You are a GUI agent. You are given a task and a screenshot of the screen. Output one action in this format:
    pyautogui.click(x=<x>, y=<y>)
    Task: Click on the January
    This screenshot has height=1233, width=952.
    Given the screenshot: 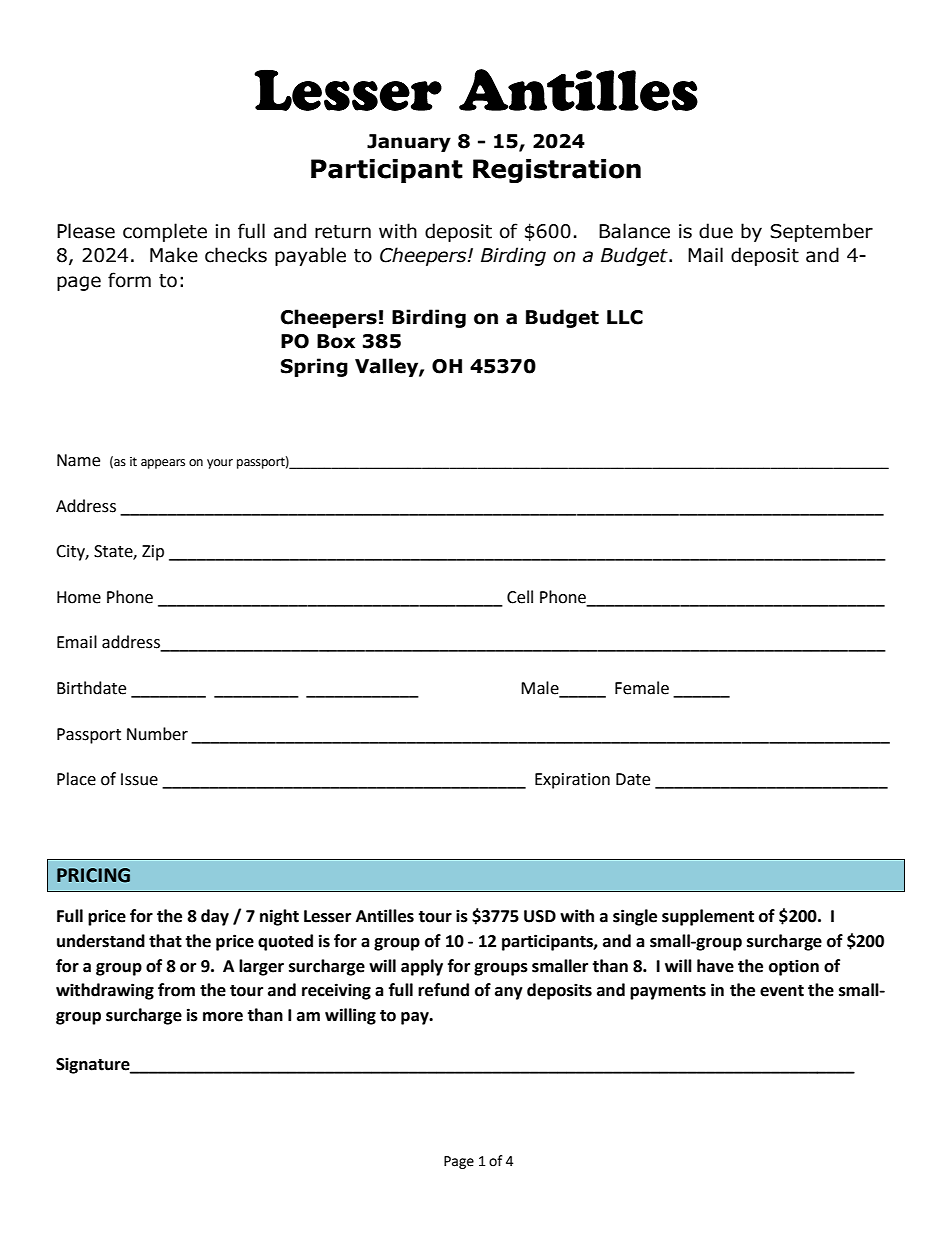 What is the action you would take?
    pyautogui.click(x=409, y=143)
